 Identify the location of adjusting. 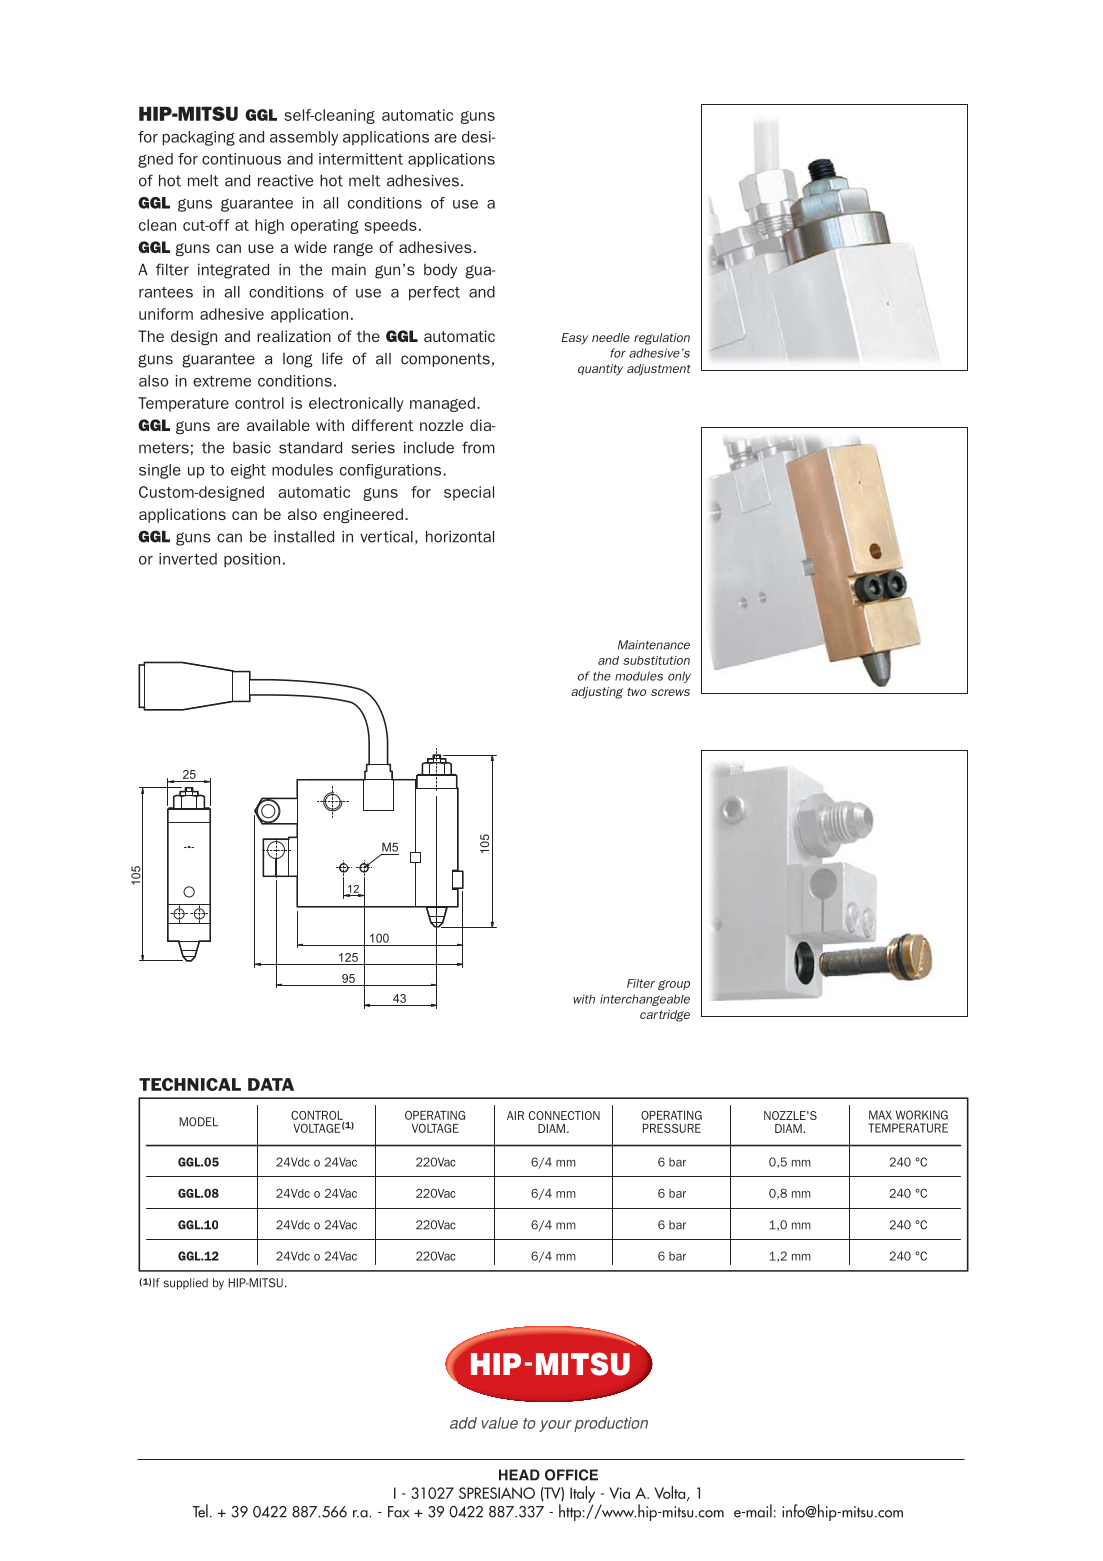
(597, 693).
